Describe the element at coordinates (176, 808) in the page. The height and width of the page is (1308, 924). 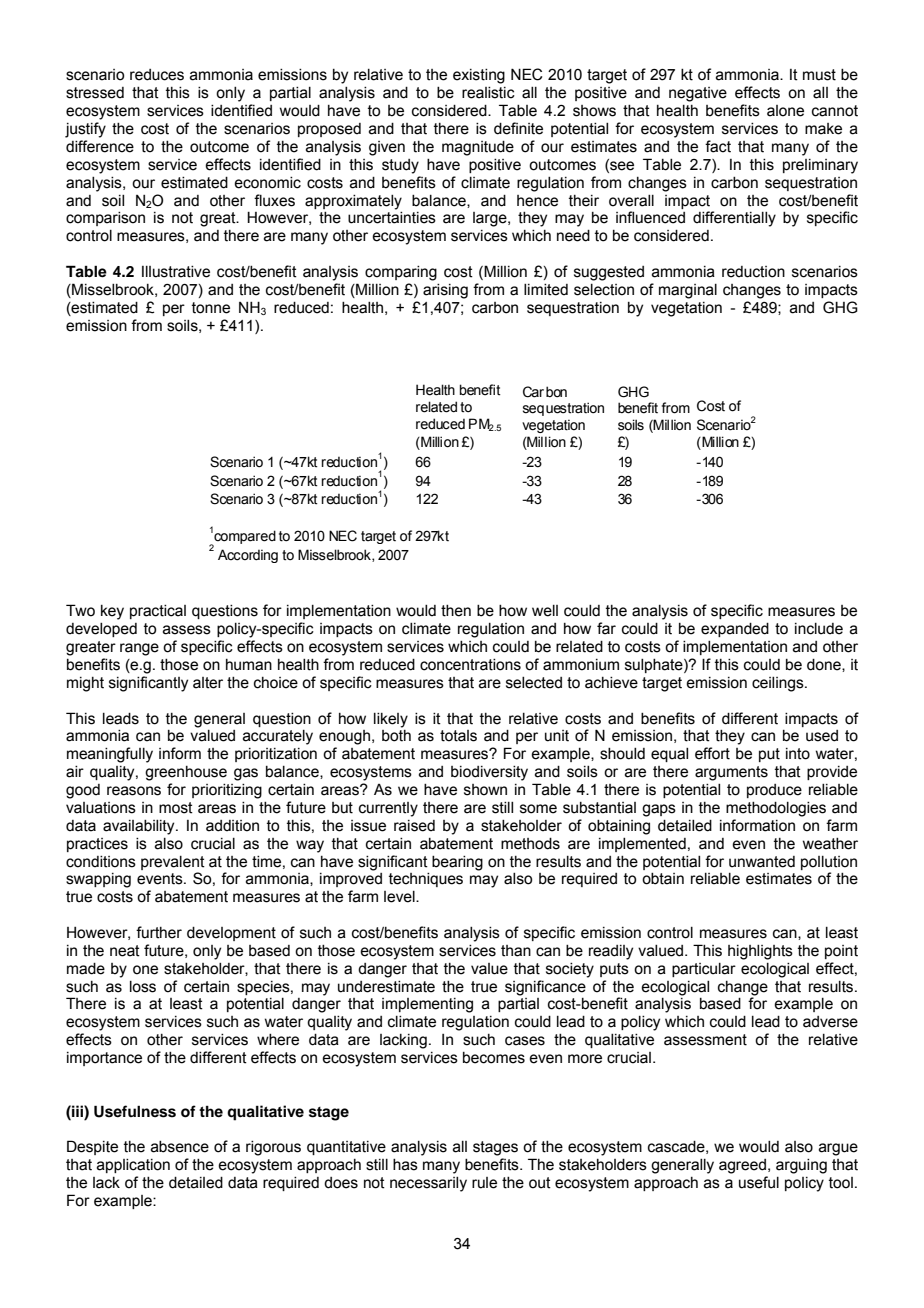
I see `most` at that location.
